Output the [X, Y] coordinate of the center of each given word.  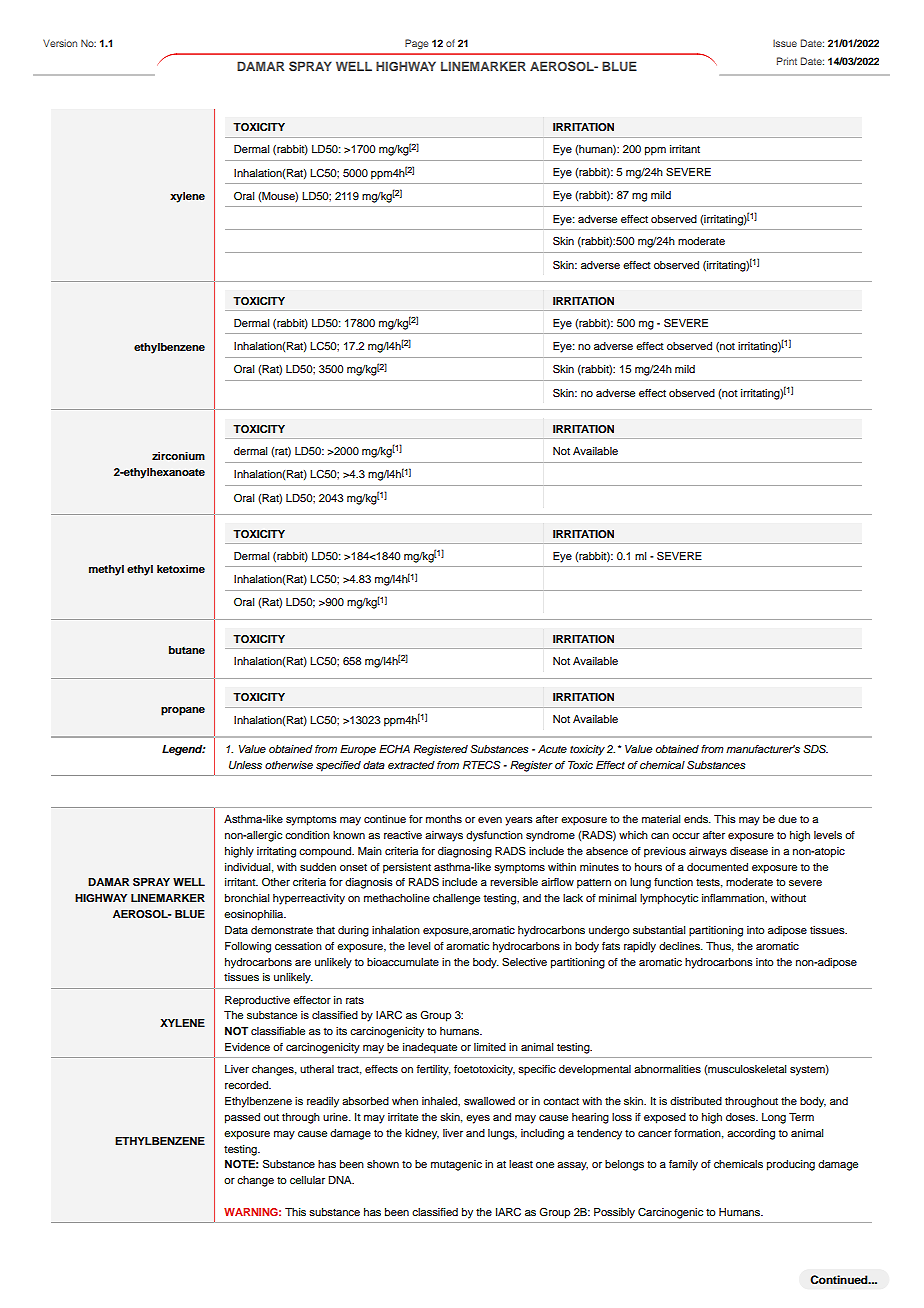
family [683, 1165]
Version [60, 43]
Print [787, 61]
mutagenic [456, 1165]
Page [417, 44]
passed [242, 1118]
